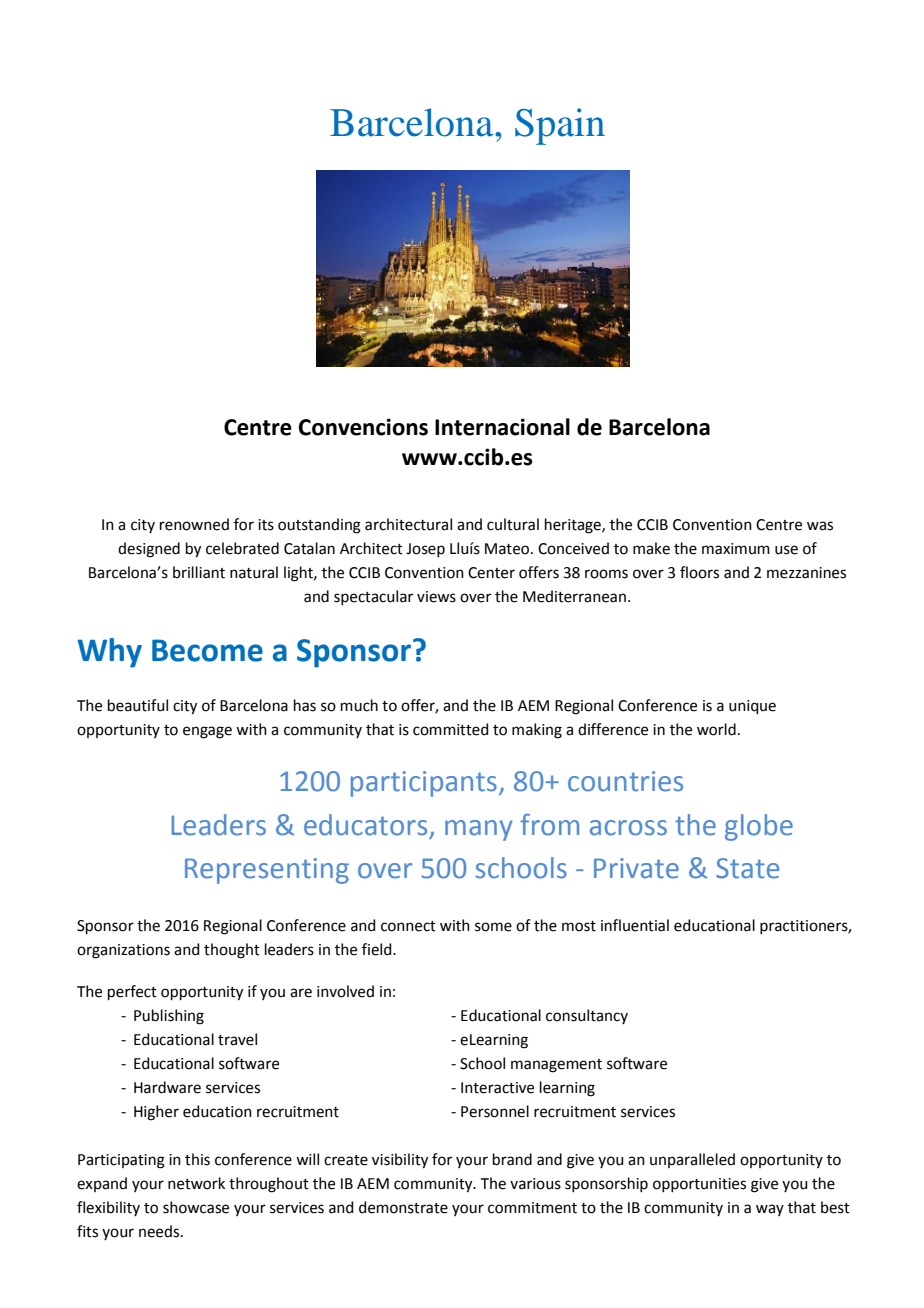 The width and height of the document is (924, 1308). What do you see at coordinates (820, 526) in the document?
I see `was` at bounding box center [820, 526].
